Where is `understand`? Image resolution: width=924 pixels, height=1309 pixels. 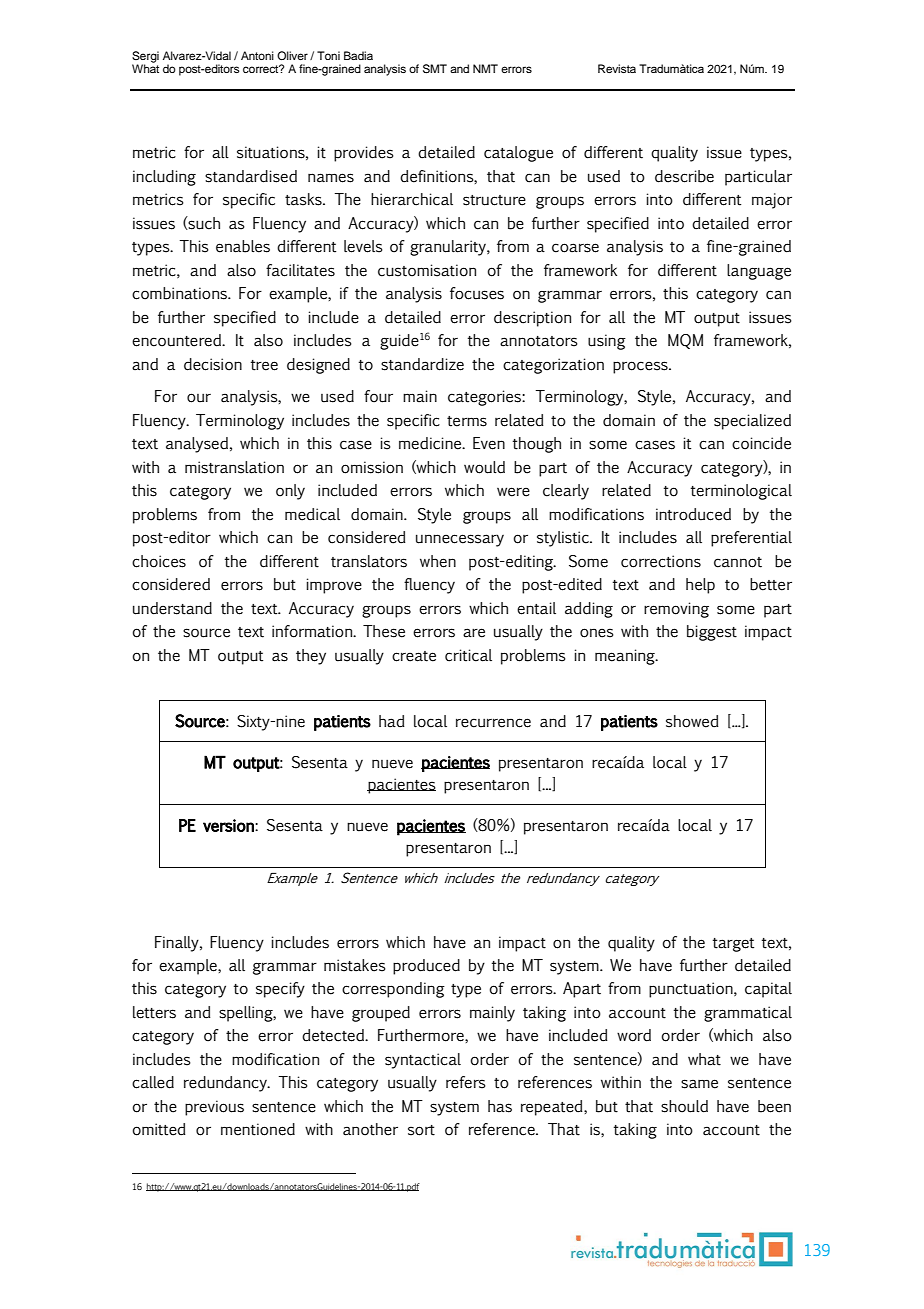 understand is located at coordinates (172, 608).
